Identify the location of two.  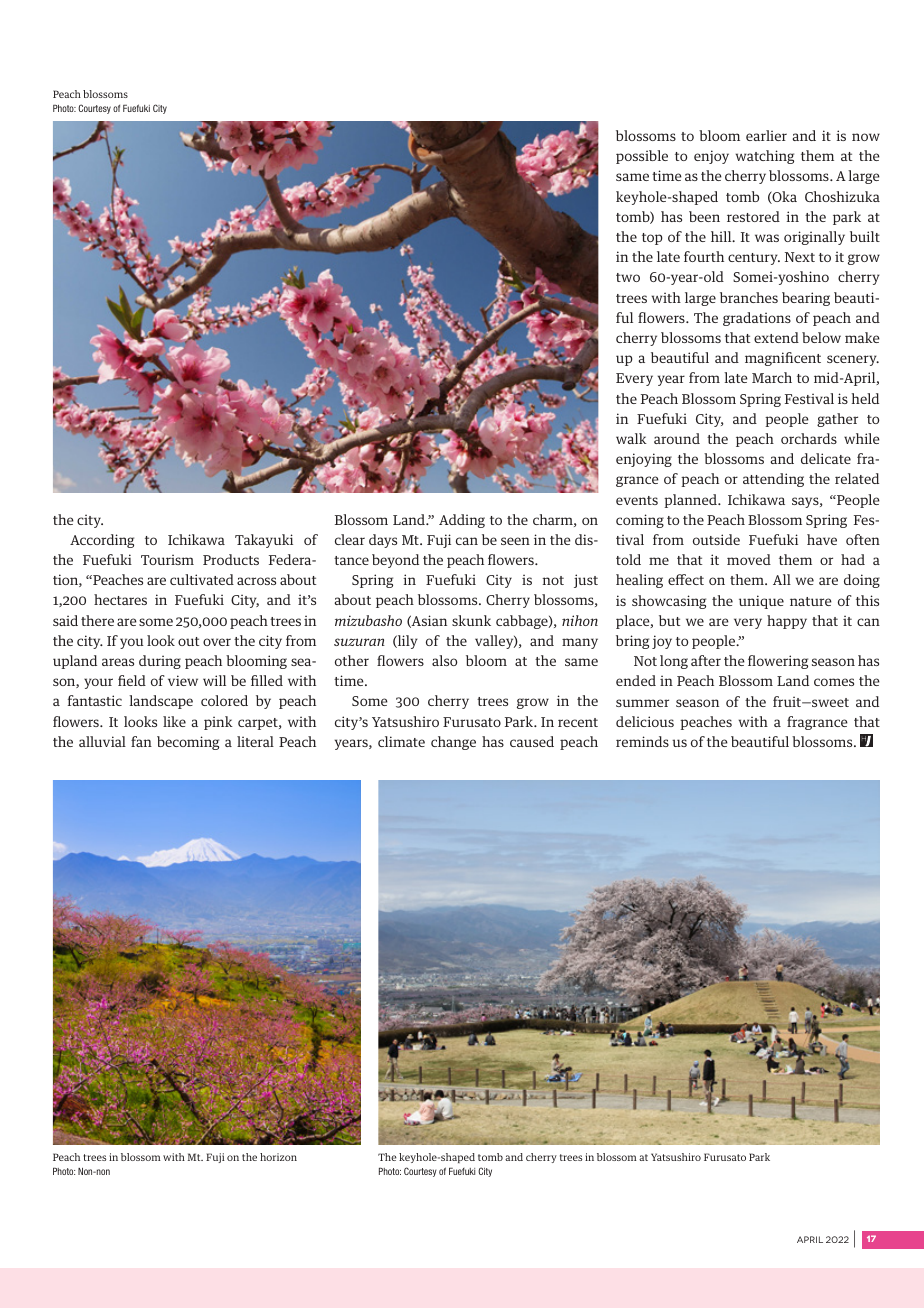
(628, 277).
